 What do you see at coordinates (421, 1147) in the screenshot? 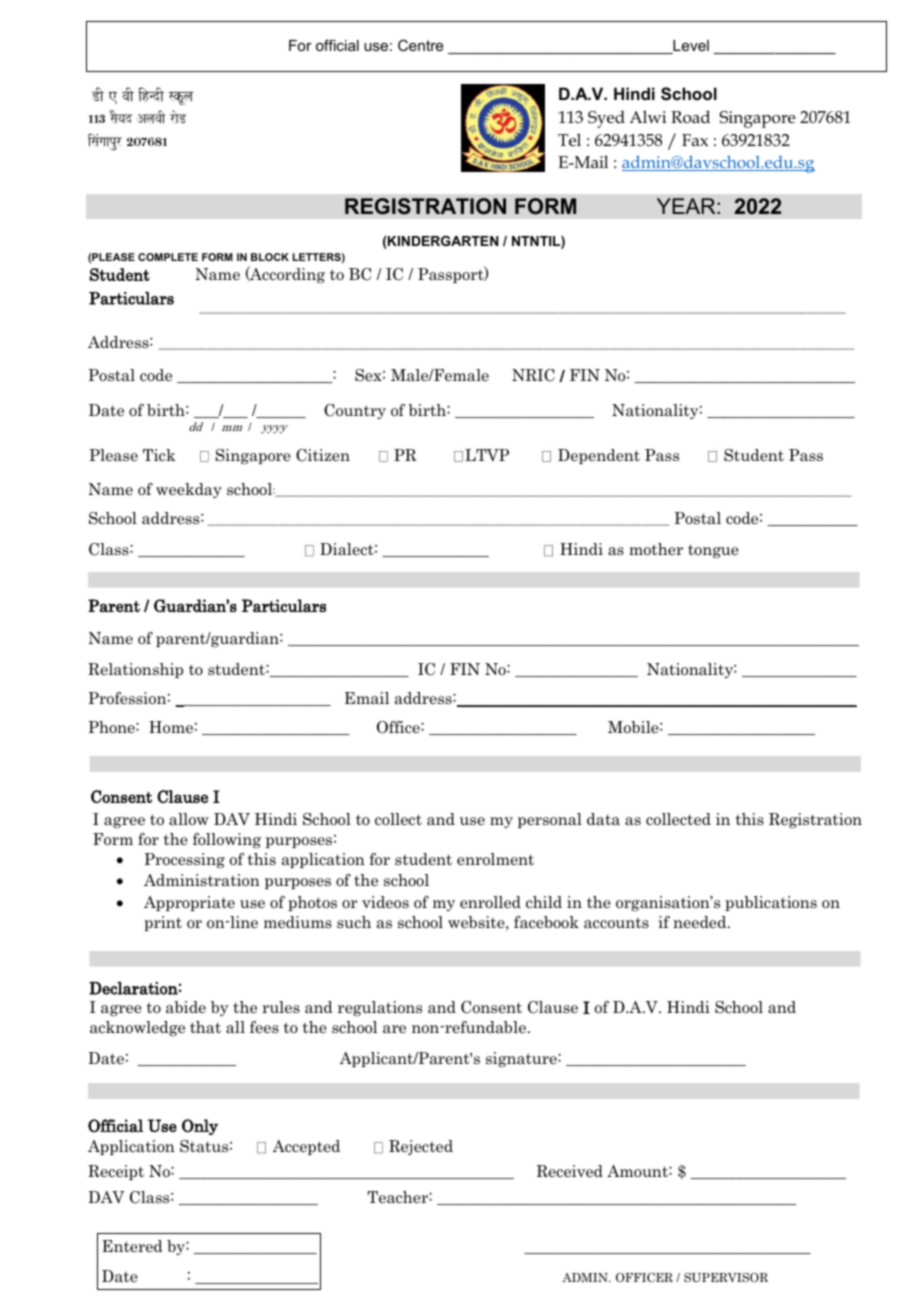
I see `Rejected` at bounding box center [421, 1147].
